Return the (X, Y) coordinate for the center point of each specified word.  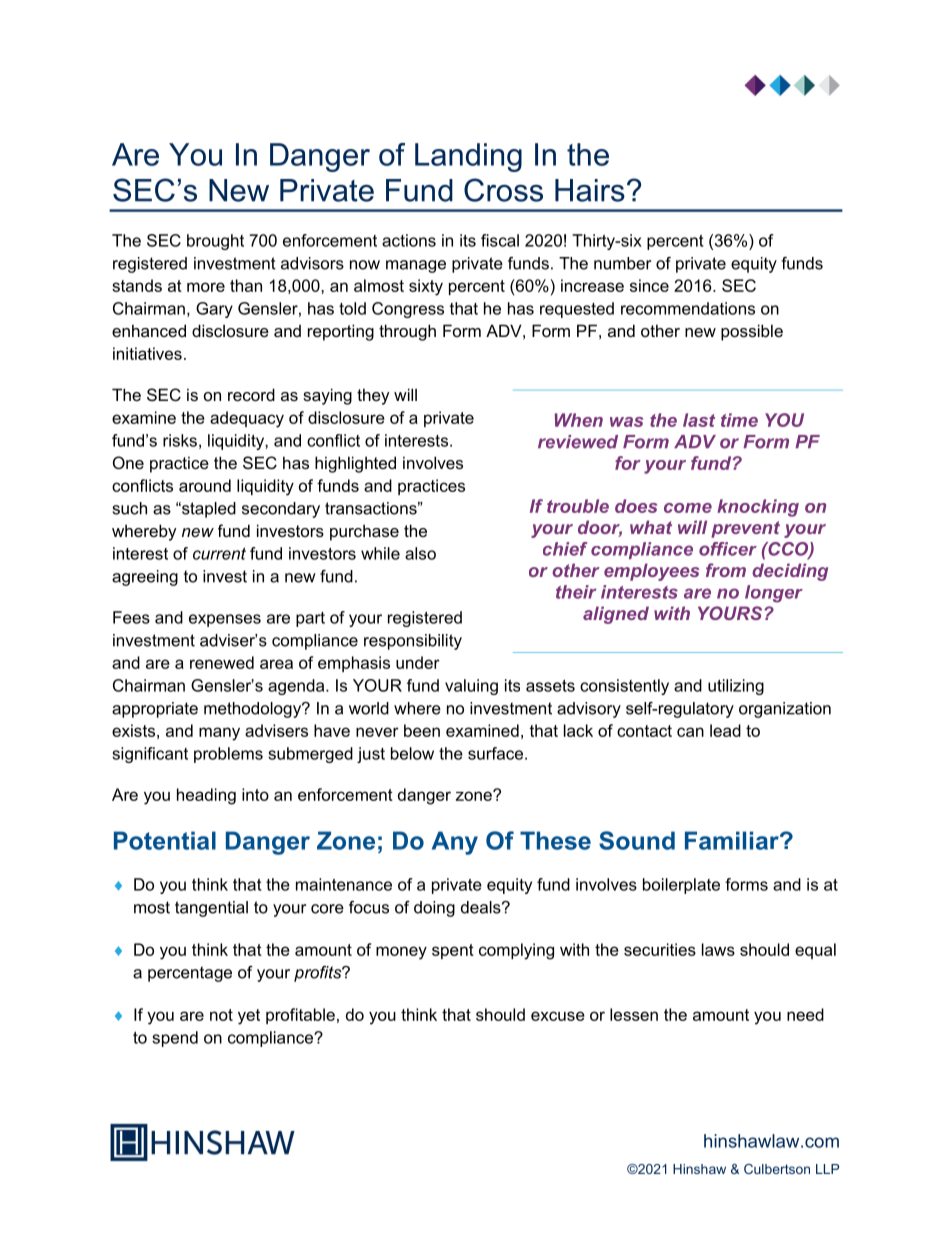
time (739, 420)
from (726, 570)
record (251, 394)
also (420, 553)
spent (453, 951)
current (219, 554)
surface (497, 753)
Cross (503, 190)
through (407, 332)
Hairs (590, 190)
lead (725, 730)
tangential (211, 909)
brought (215, 242)
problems (228, 755)
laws (718, 949)
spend (175, 1039)
